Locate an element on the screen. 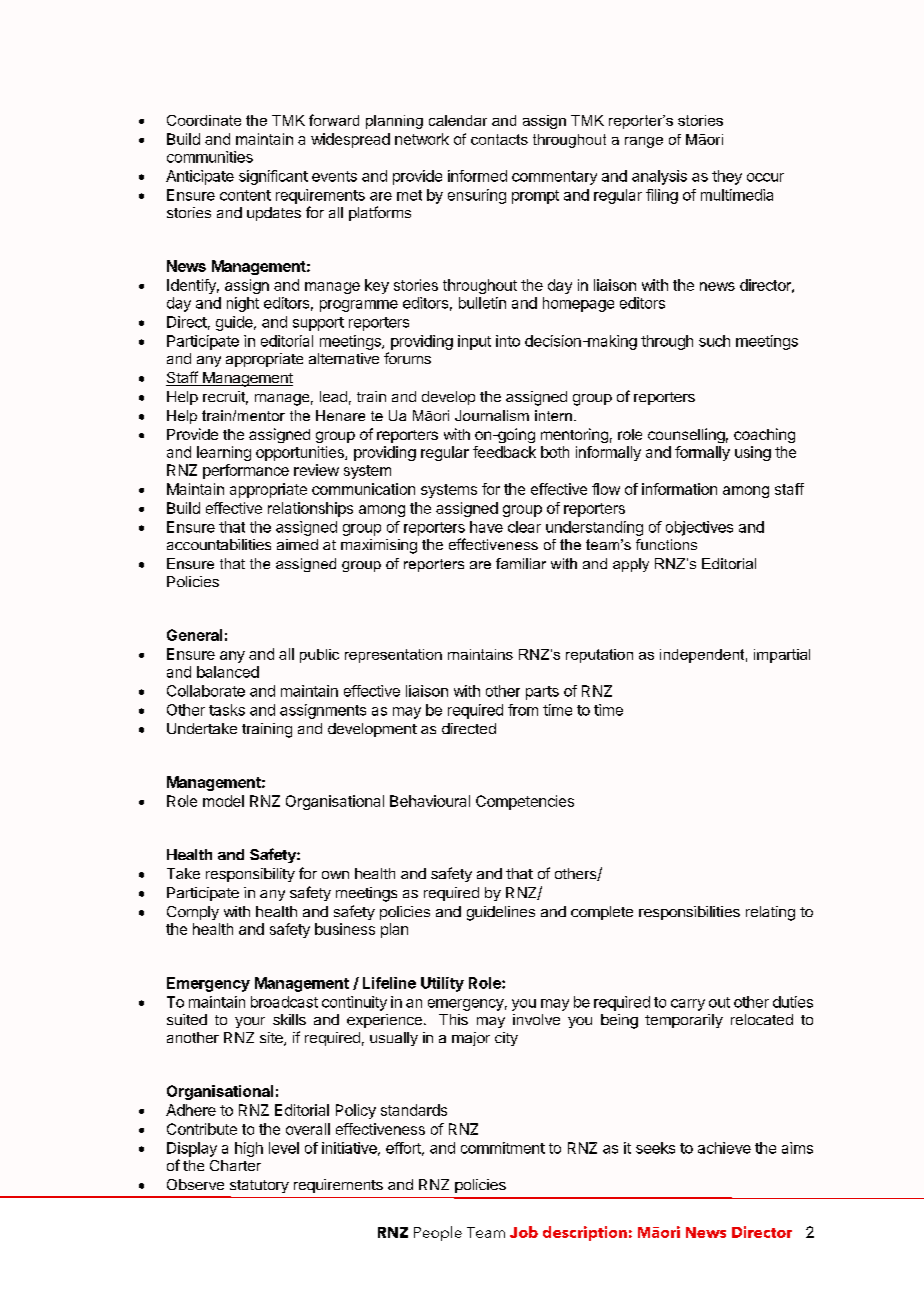 The height and width of the screenshot is (1308, 924). responsibility is located at coordinates (250, 875).
